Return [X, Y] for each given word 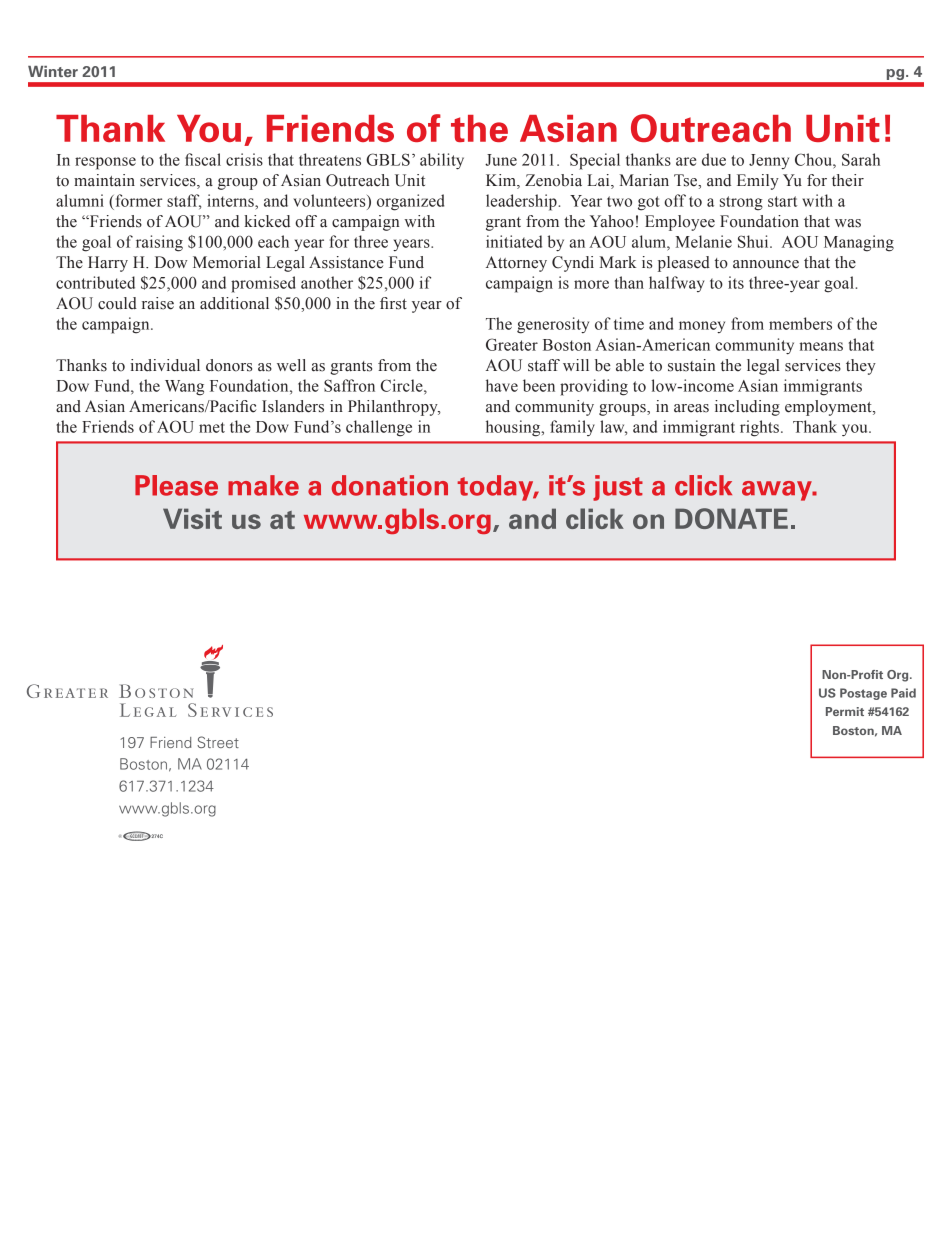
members [800, 323]
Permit [845, 711]
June [501, 160]
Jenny [769, 161]
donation [390, 485]
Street [218, 742]
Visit [192, 518]
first [393, 303]
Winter [53, 71]
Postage [863, 694]
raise [158, 303]
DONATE [731, 518]
